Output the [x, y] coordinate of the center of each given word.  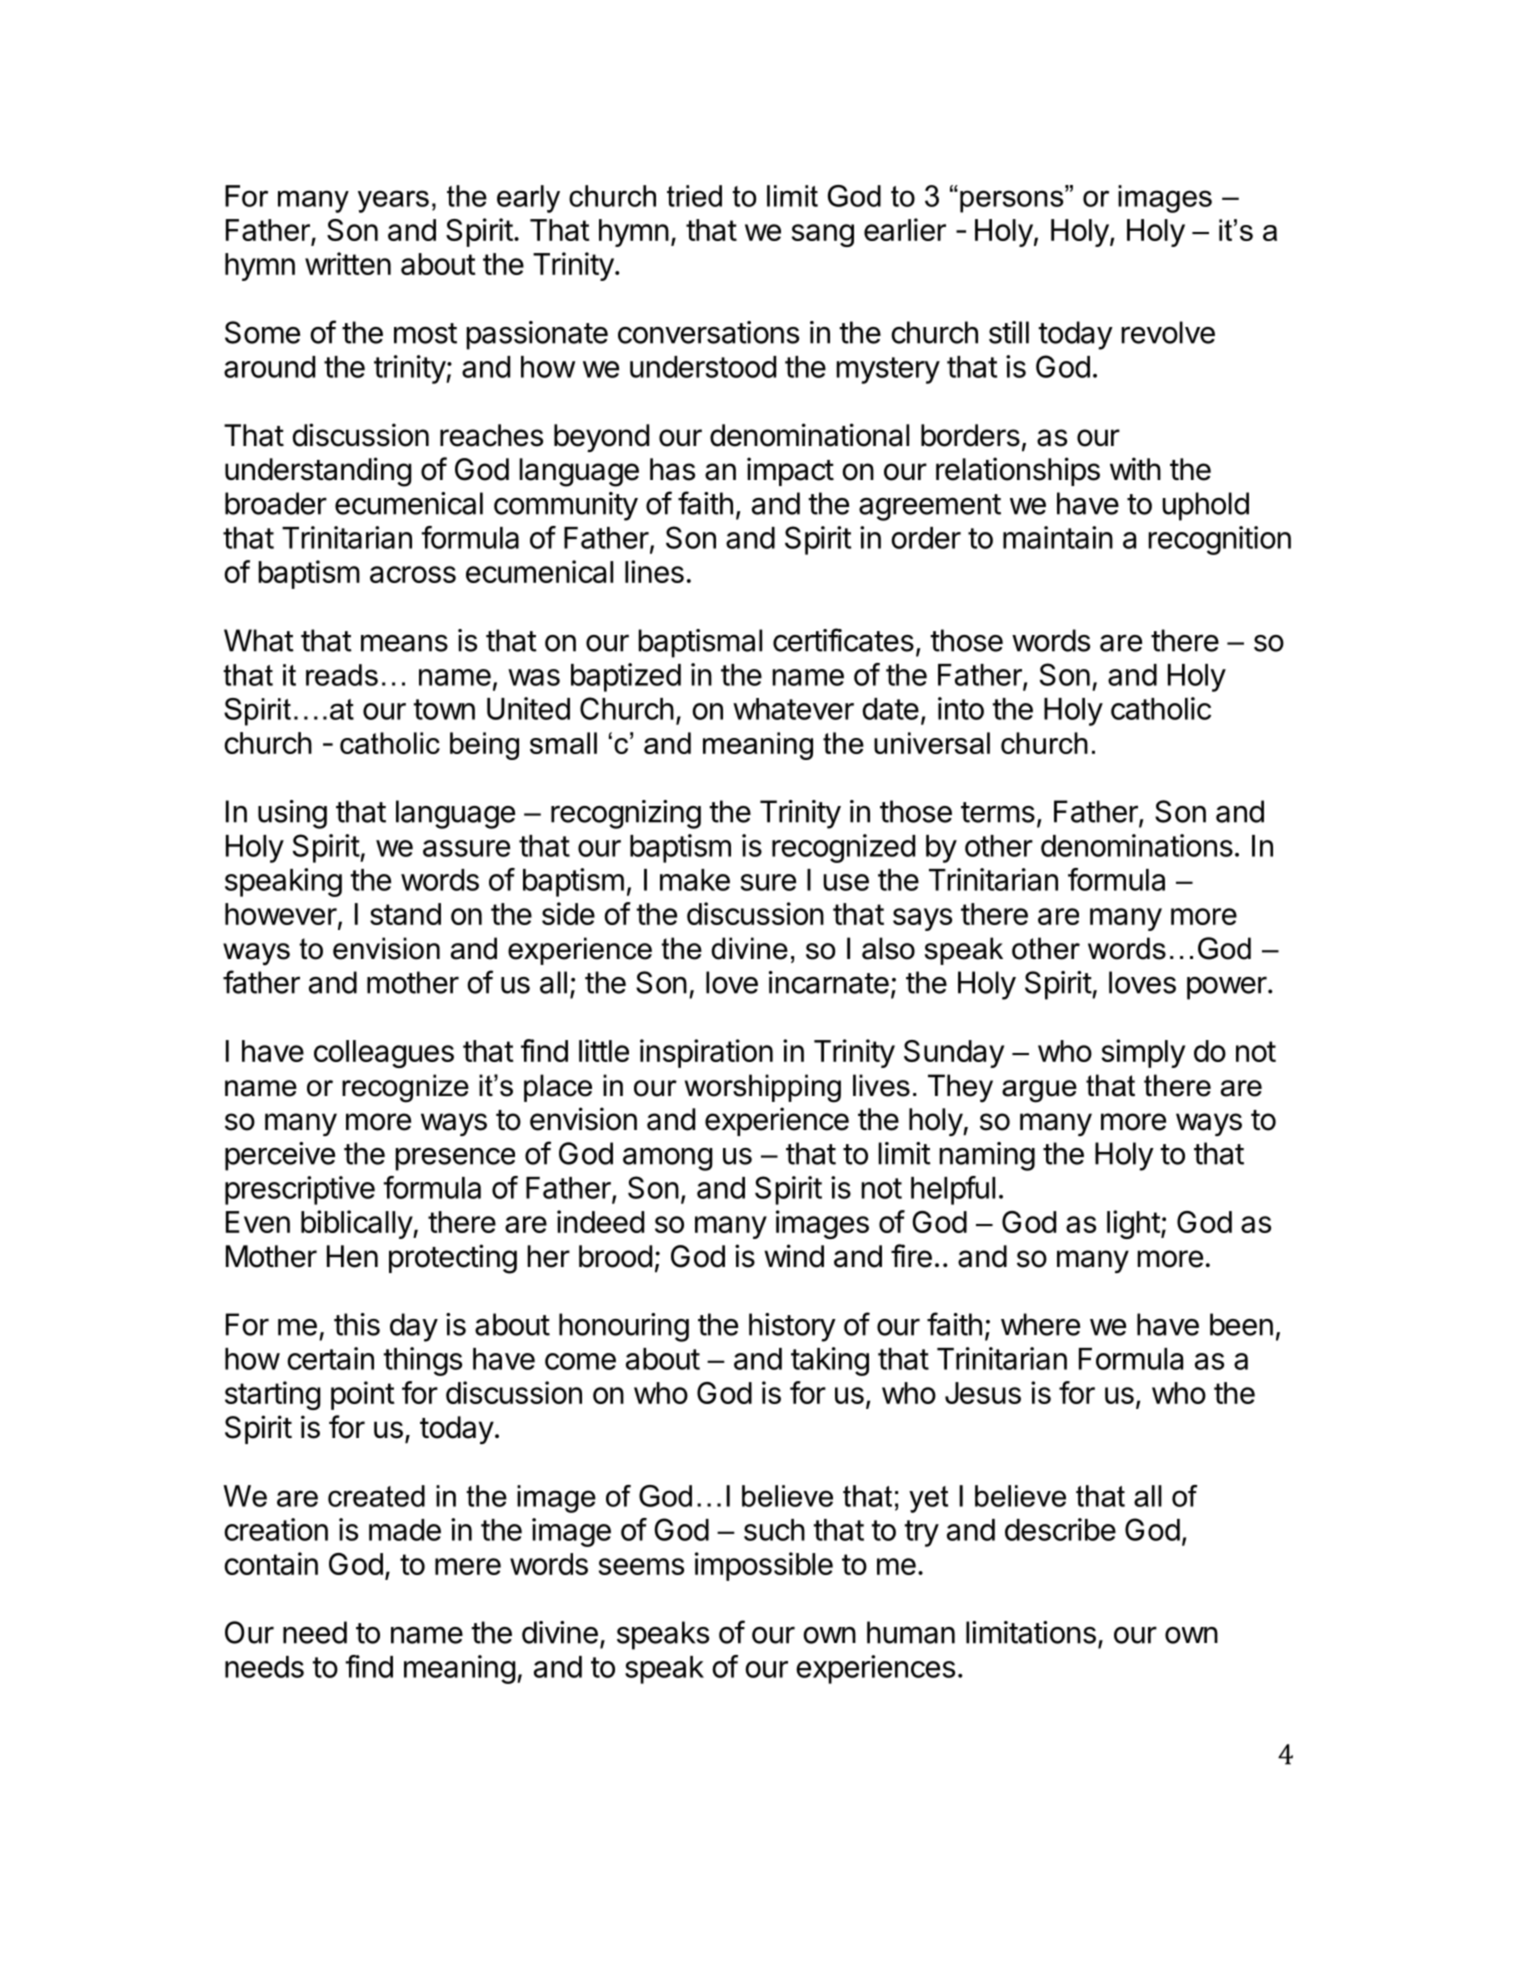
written [348, 263]
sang [823, 235]
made [405, 1530]
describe [1060, 1529]
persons [1013, 201]
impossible [764, 1566]
